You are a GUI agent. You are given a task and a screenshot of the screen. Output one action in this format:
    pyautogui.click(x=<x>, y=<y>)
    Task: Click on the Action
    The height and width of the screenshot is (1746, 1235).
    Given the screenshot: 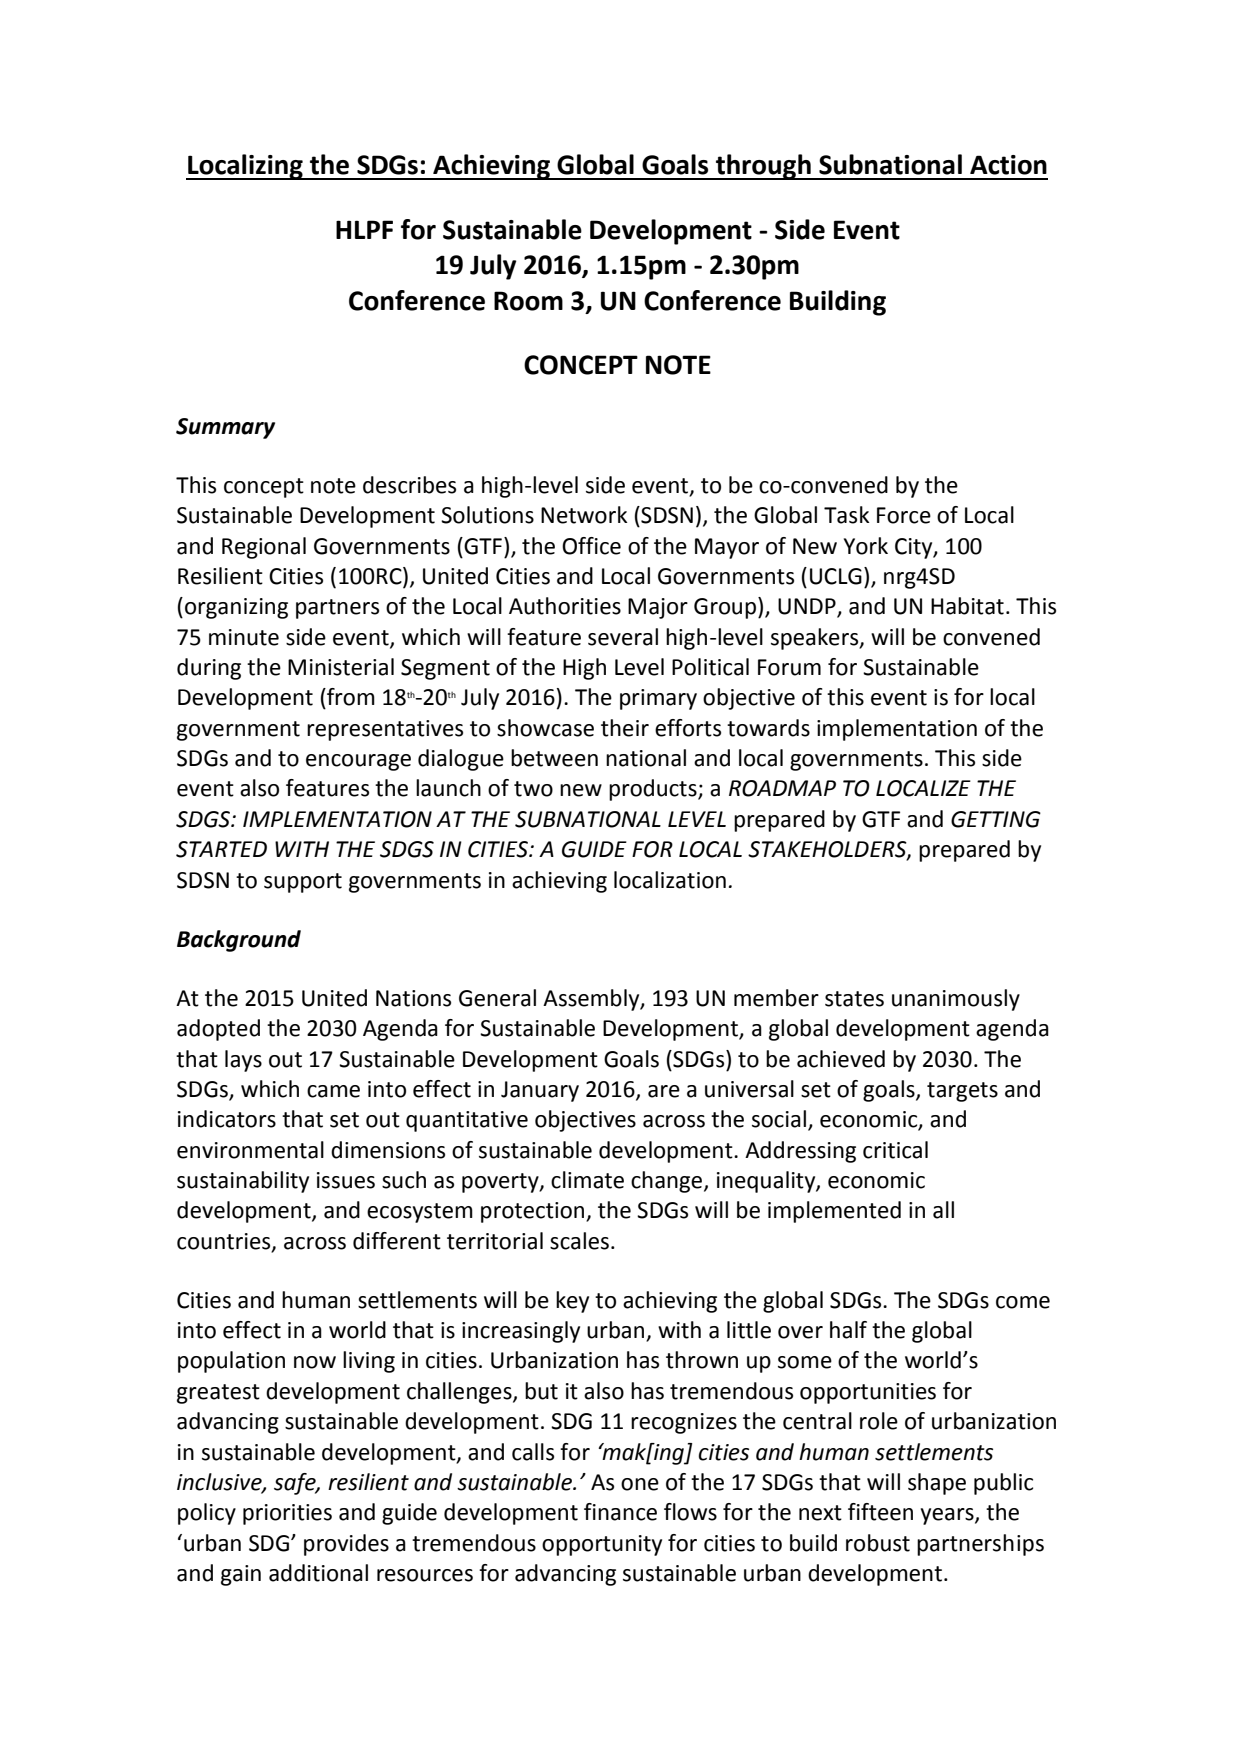 What is the action you would take?
    pyautogui.click(x=1008, y=165)
